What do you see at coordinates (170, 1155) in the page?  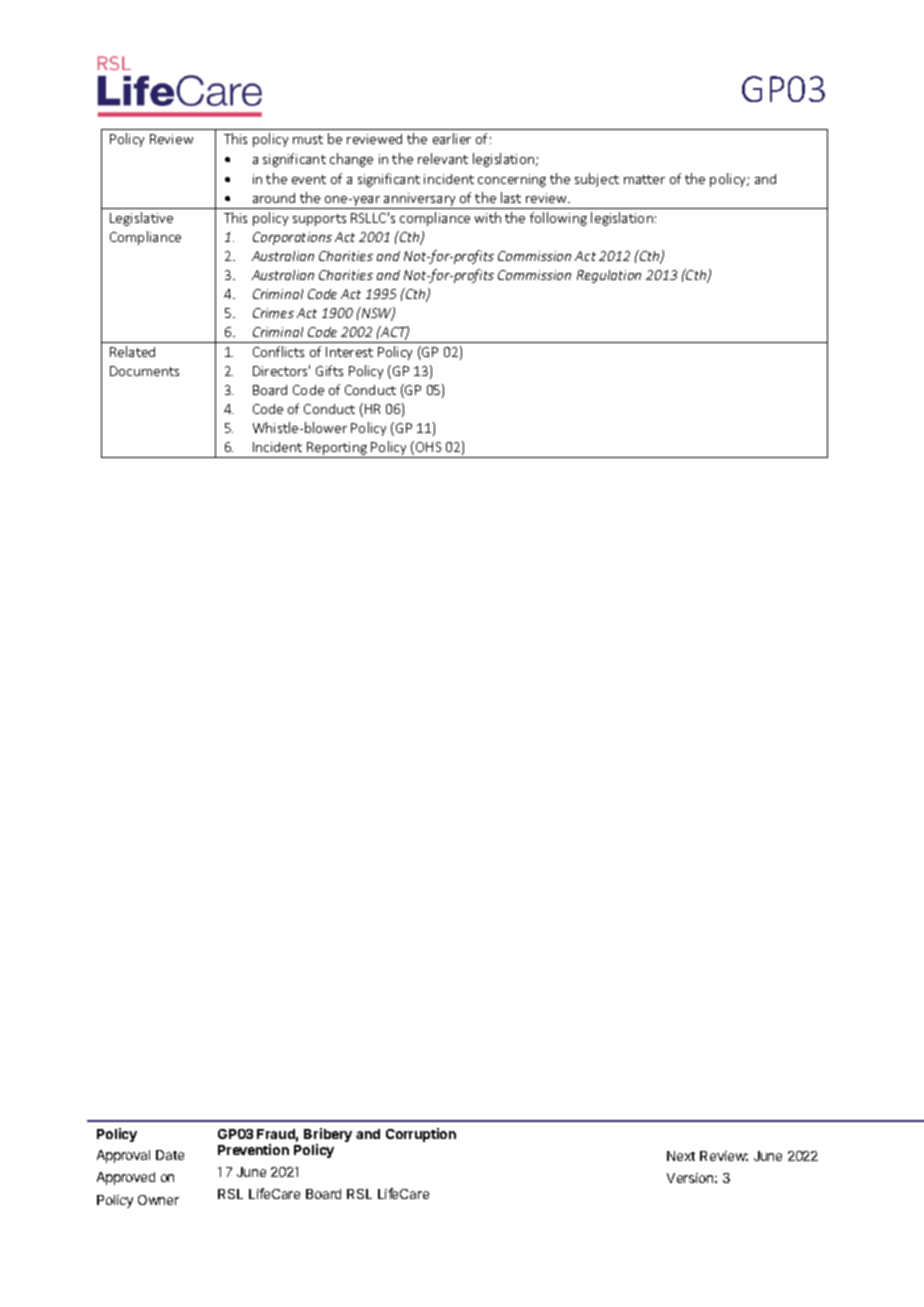 I see `Date` at bounding box center [170, 1155].
